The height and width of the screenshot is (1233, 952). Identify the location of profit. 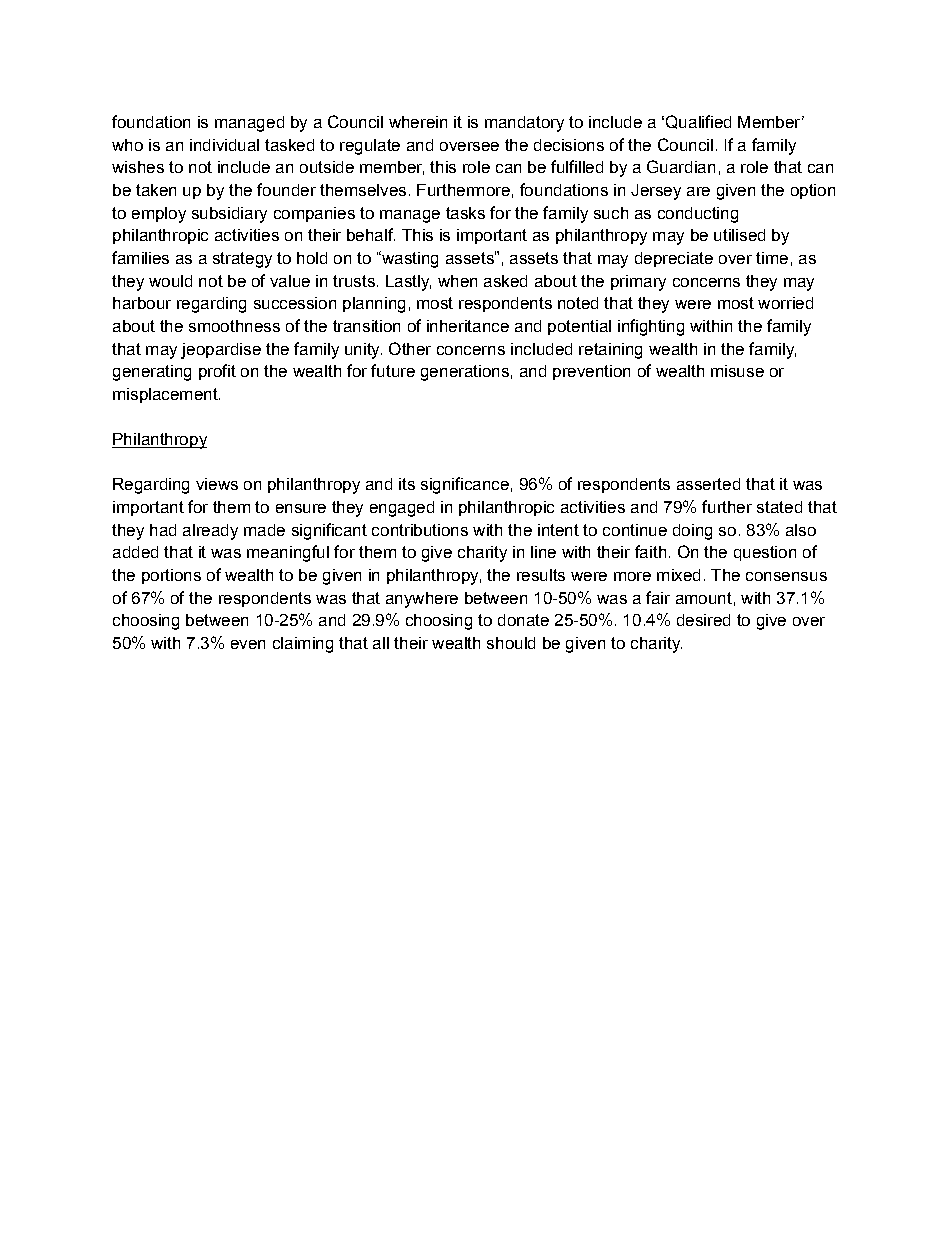
(217, 372).
